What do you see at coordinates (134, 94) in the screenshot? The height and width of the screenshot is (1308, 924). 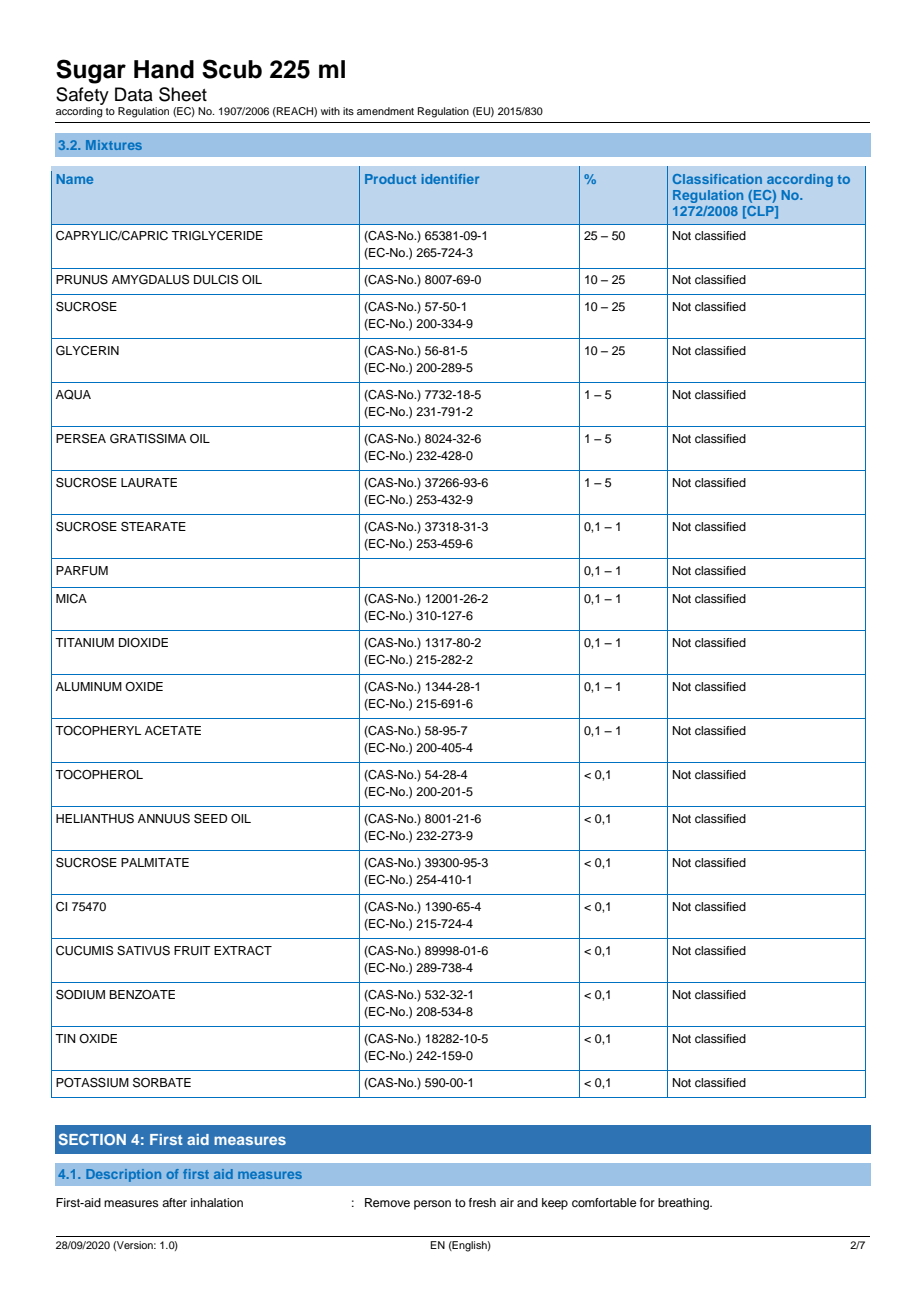 I see `Data` at bounding box center [134, 94].
